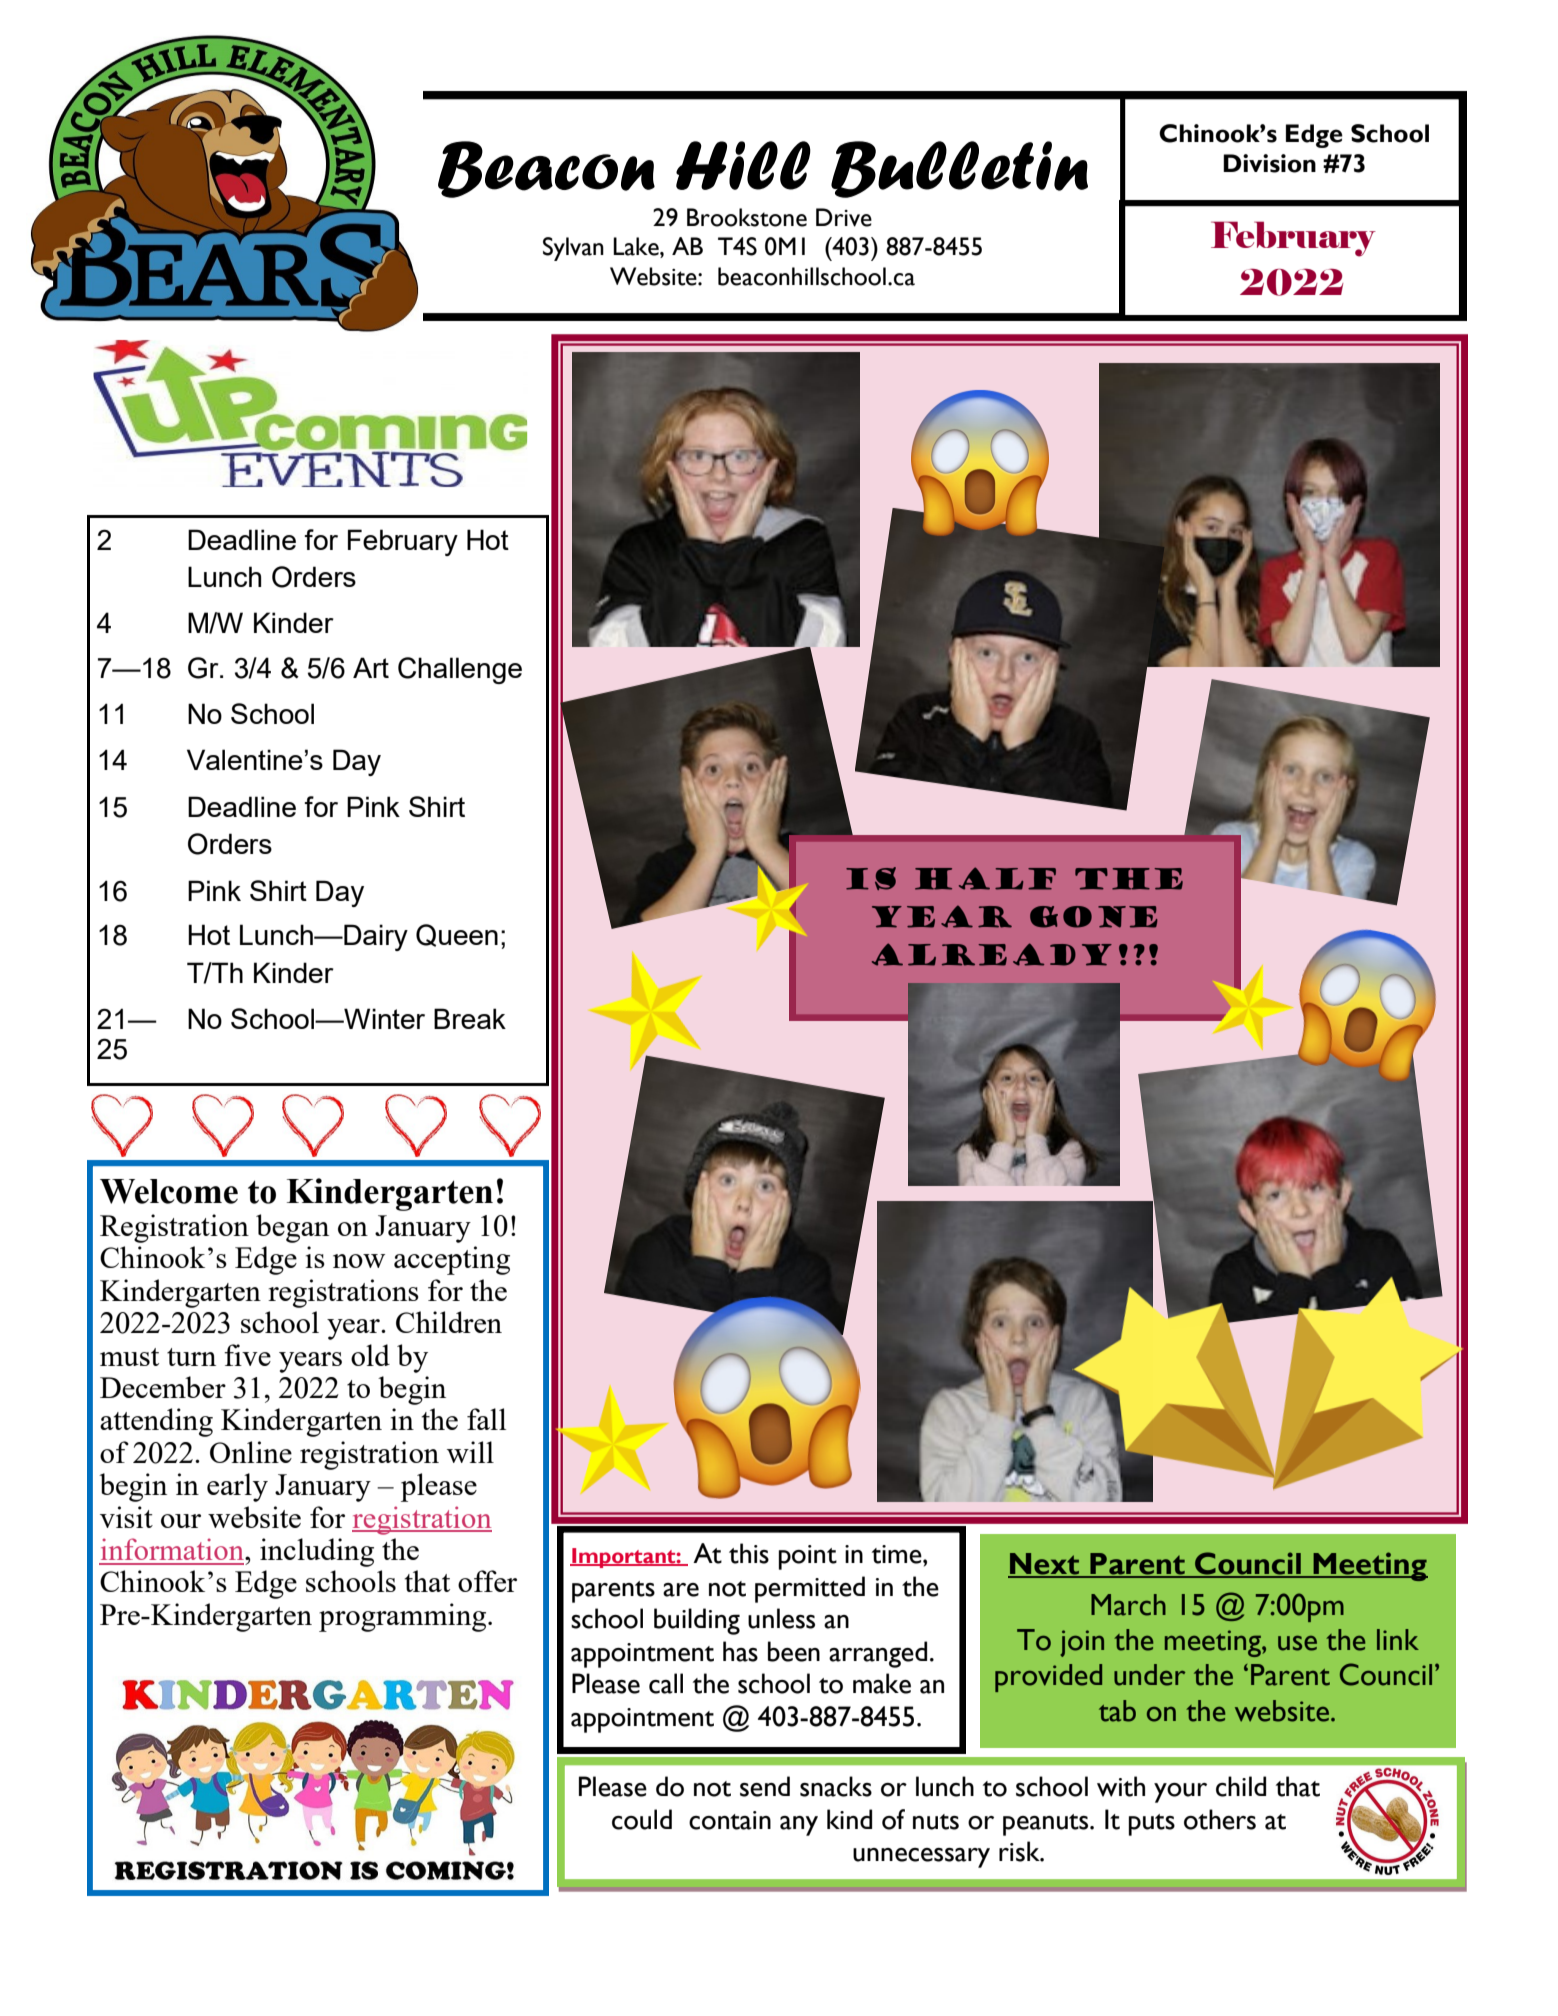 This page has width=1558, height=2016. Describe the element at coordinates (985, 878) in the page. I see `half` at that location.
